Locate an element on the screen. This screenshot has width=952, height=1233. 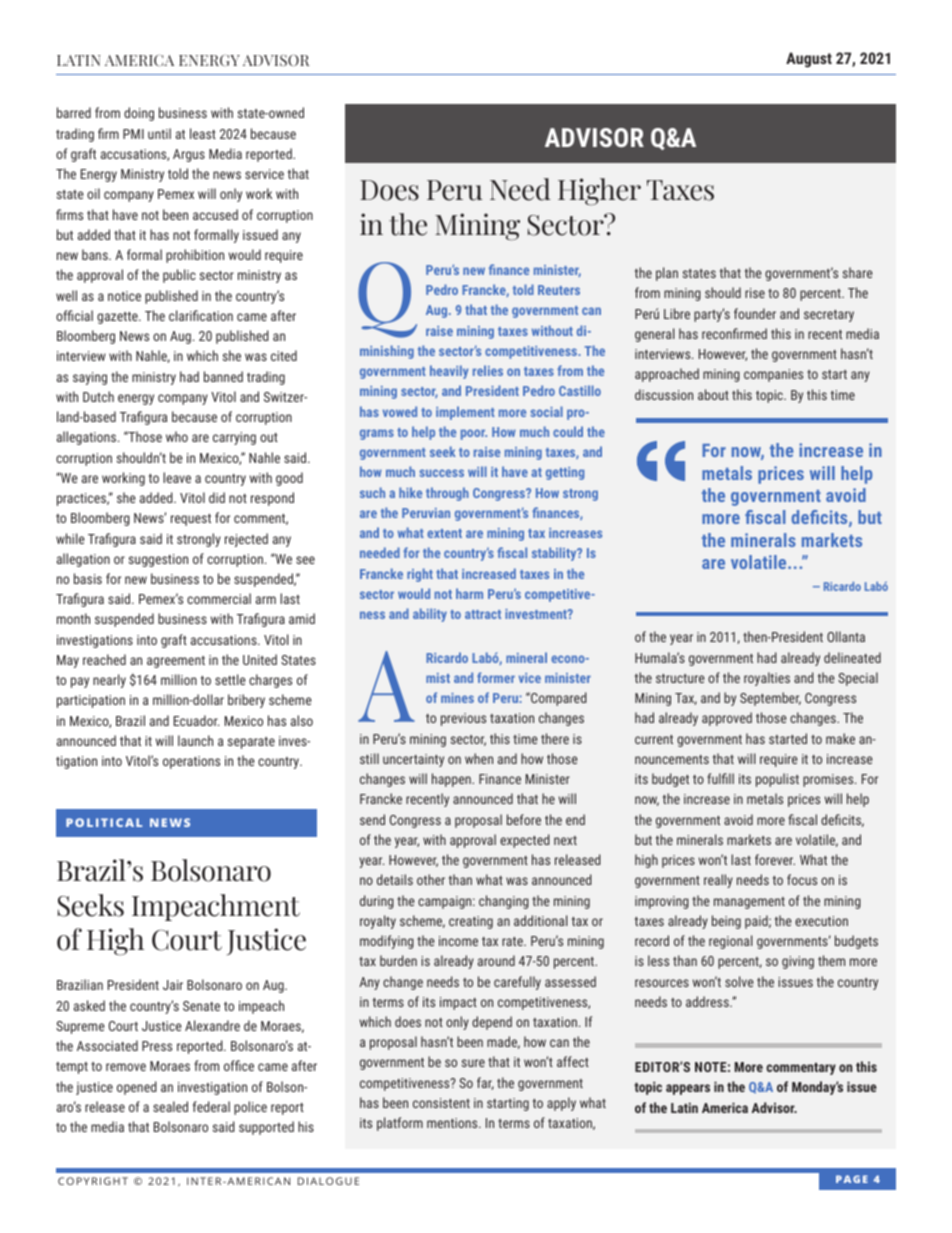
royalties is located at coordinates (767, 679).
